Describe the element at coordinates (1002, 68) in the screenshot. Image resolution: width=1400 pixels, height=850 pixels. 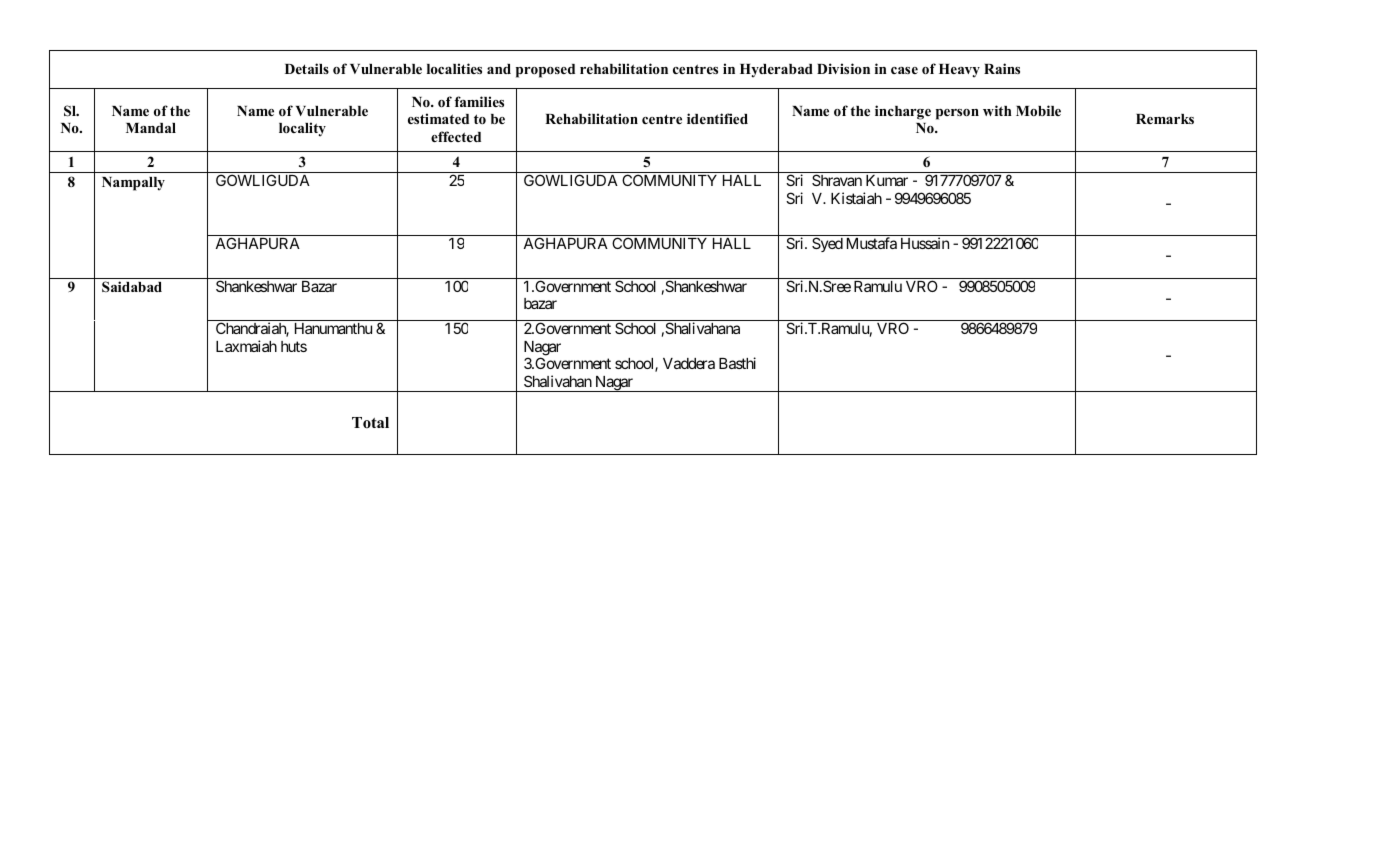
I see `Rains` at that location.
